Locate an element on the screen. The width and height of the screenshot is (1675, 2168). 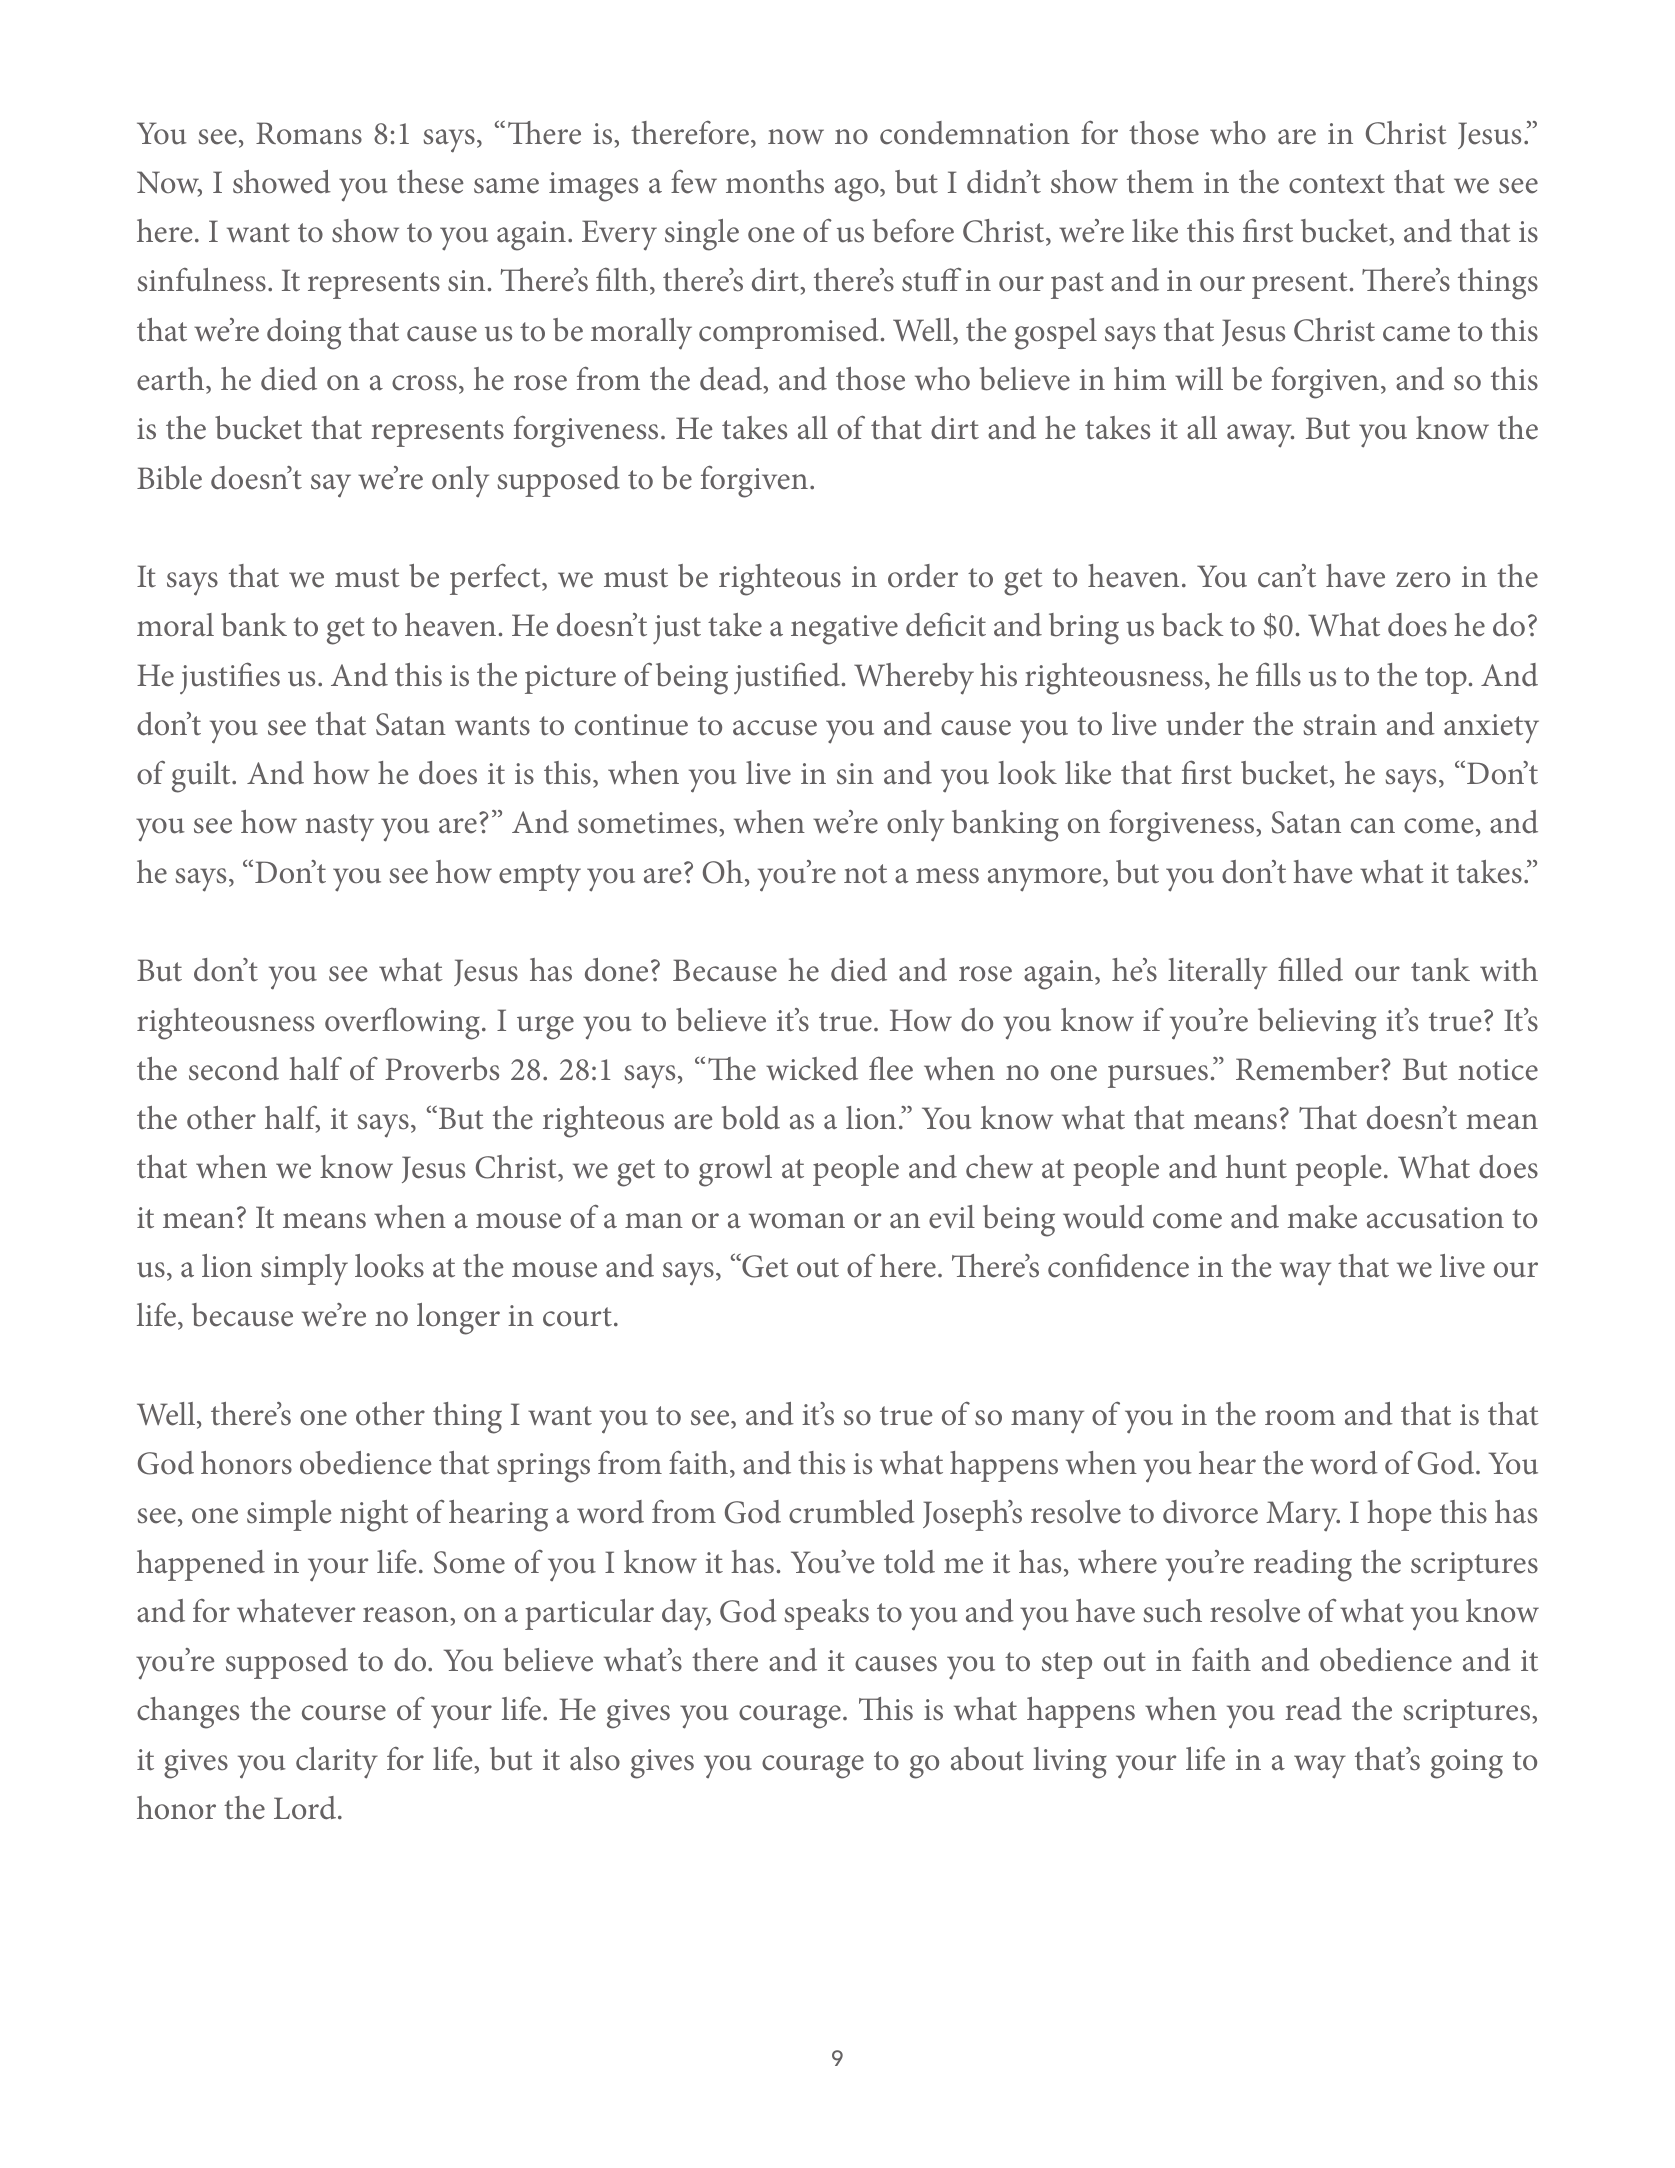
clarity is located at coordinates (337, 1763).
